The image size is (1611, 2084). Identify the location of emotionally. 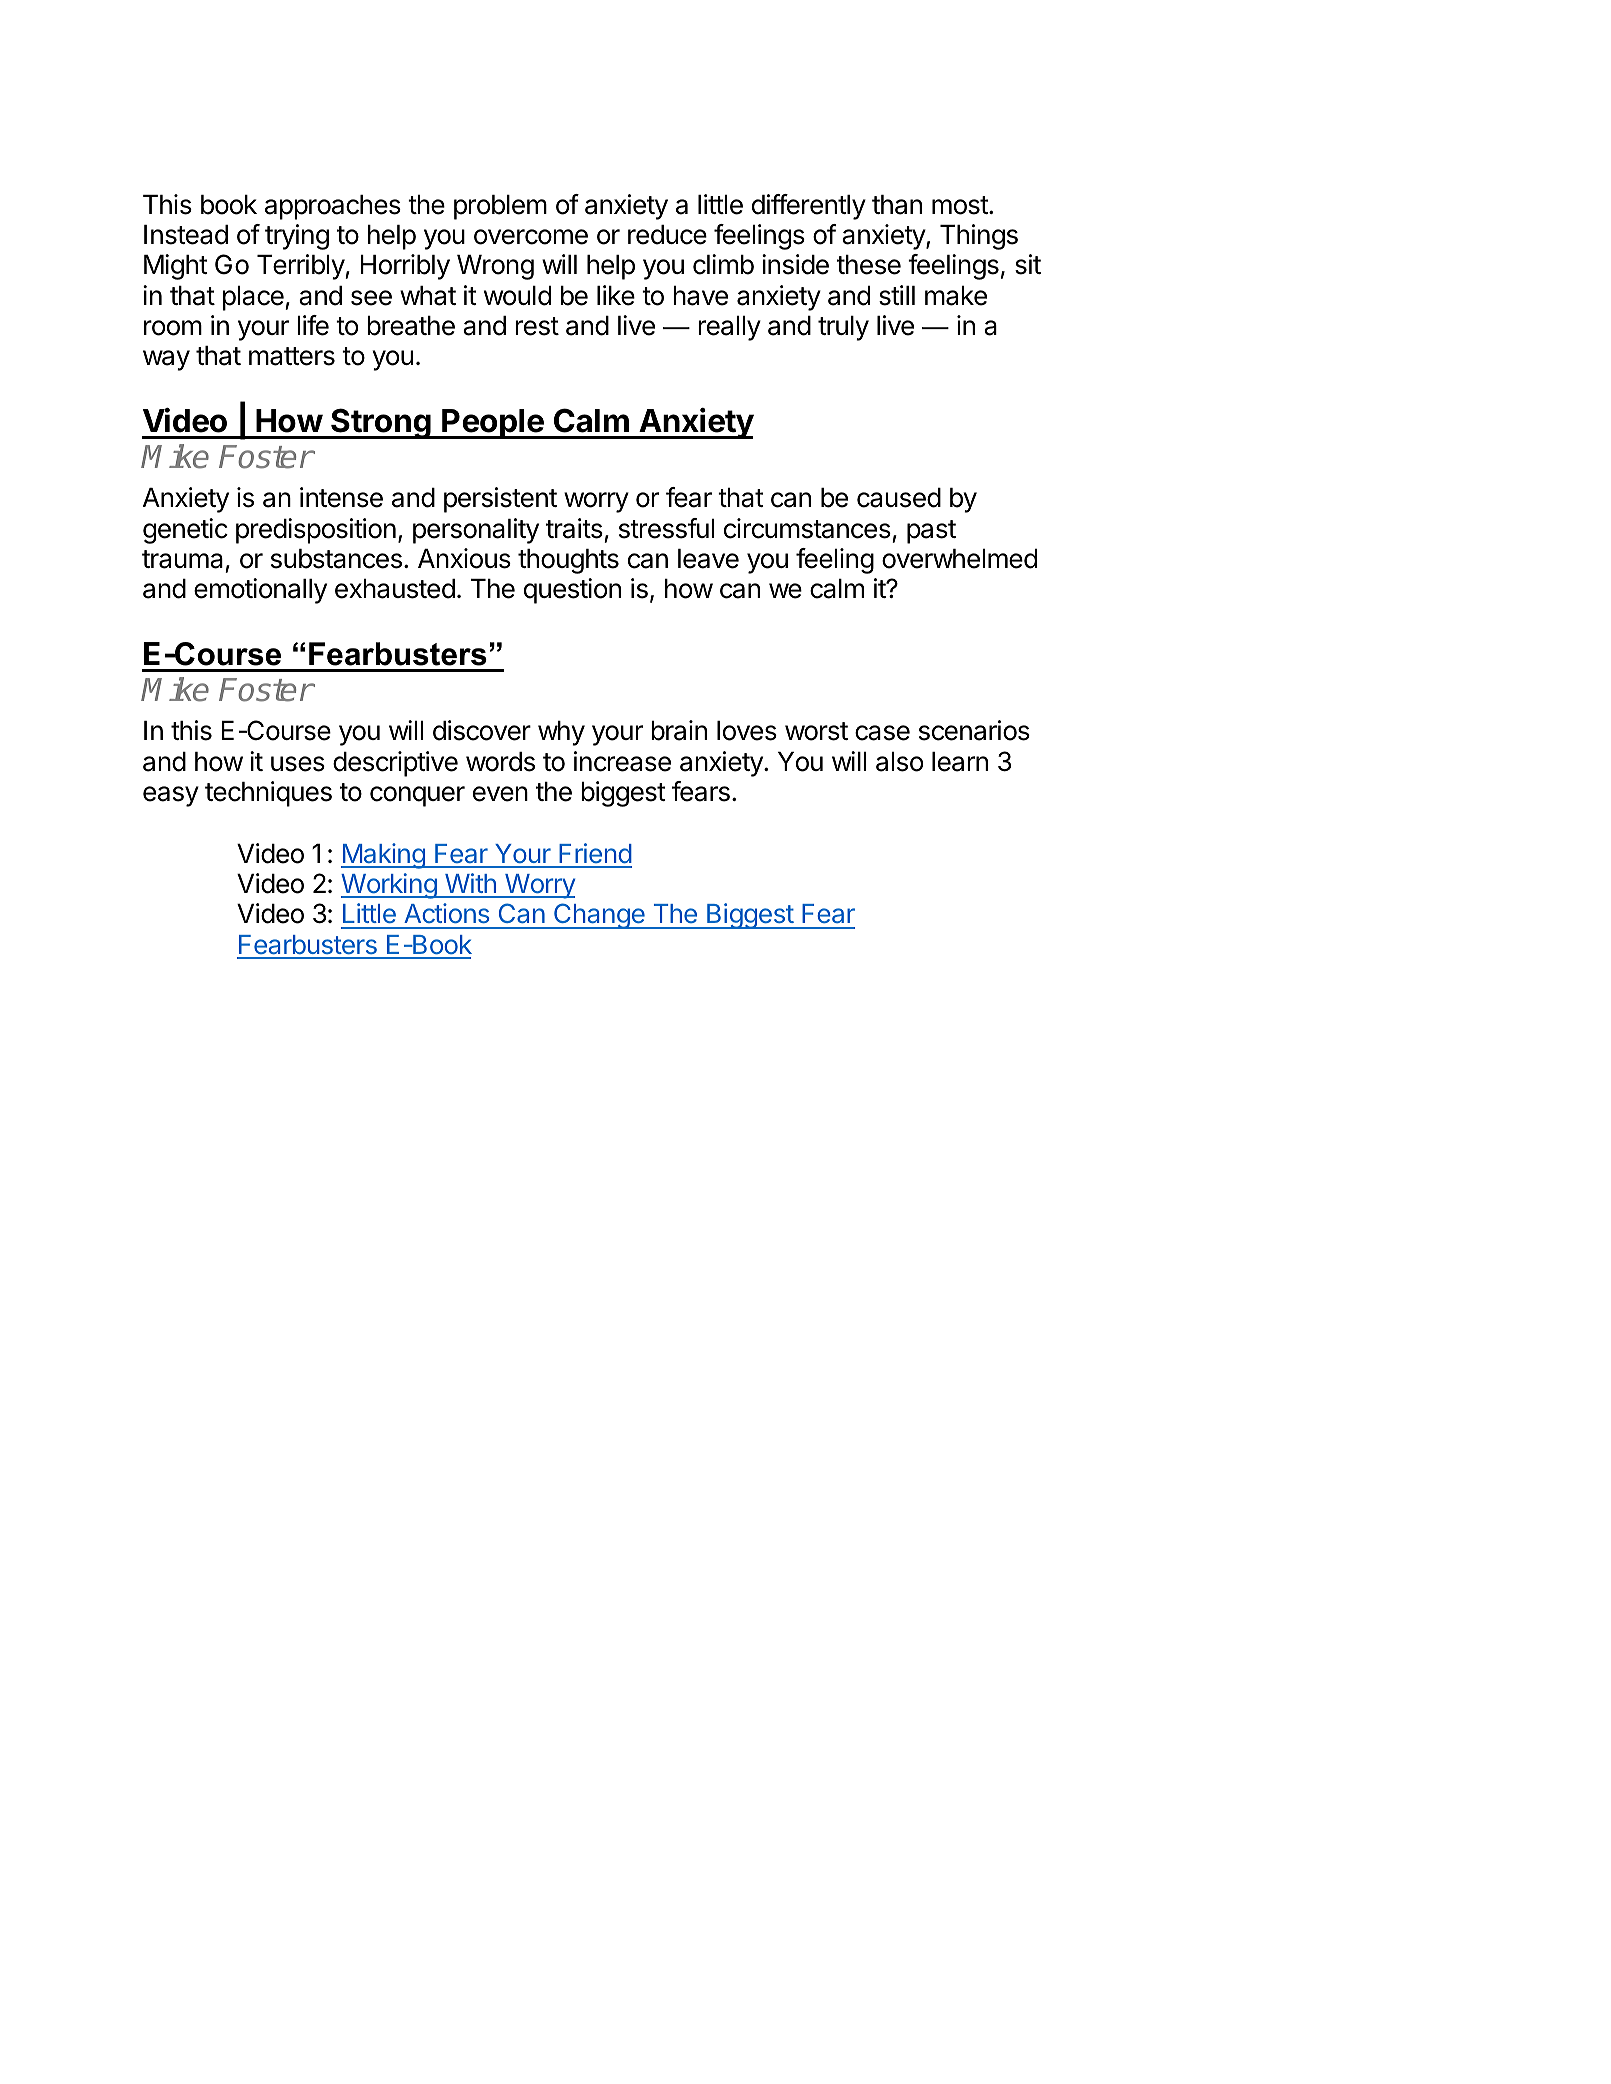
(260, 591).
